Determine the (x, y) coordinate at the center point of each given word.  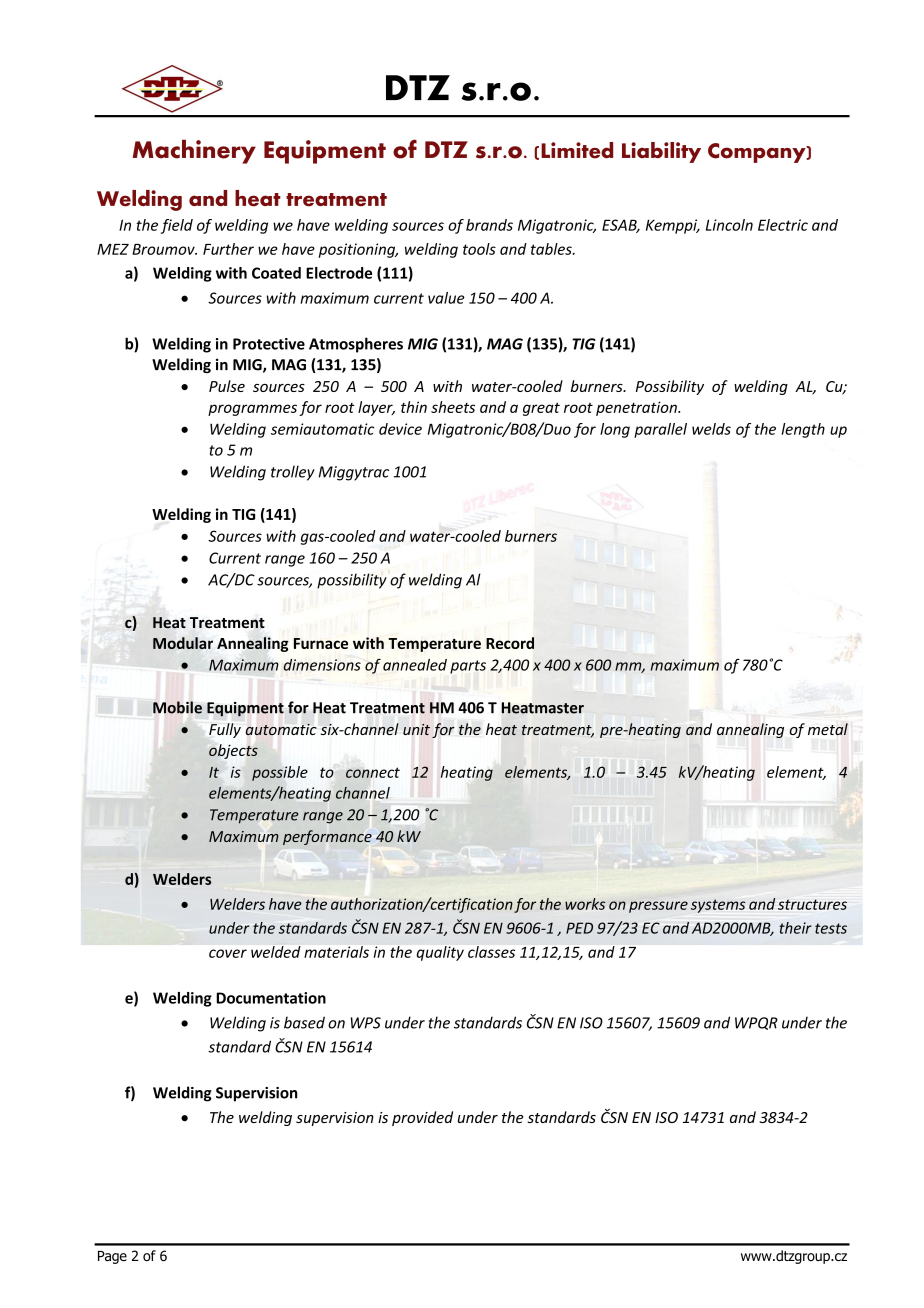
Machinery (194, 151)
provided (422, 1118)
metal (828, 729)
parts (468, 667)
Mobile (177, 707)
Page (112, 1257)
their (795, 928)
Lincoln (729, 225)
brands (489, 225)
